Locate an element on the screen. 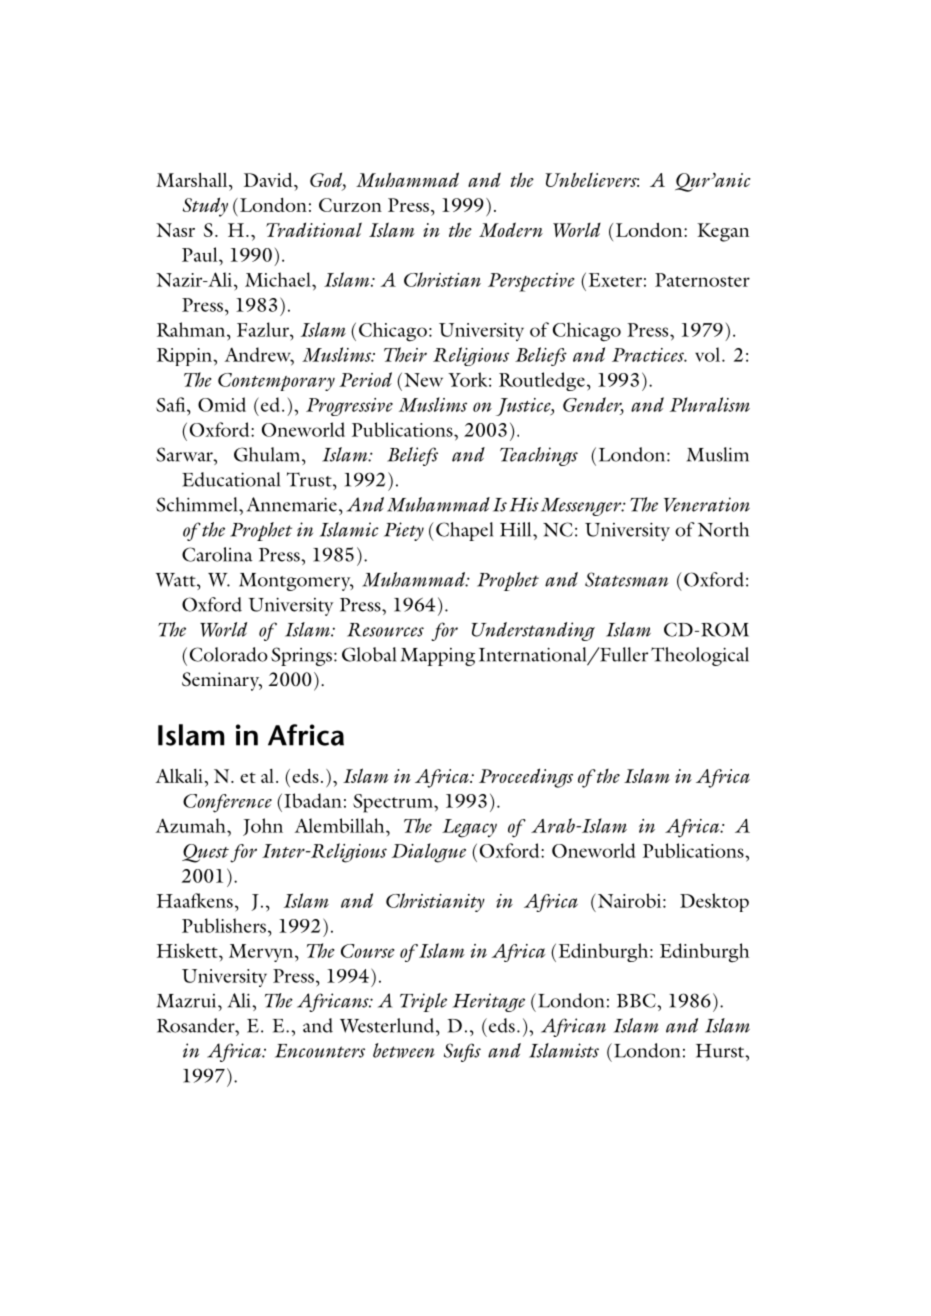 The image size is (931, 1316). John is located at coordinates (263, 827).
